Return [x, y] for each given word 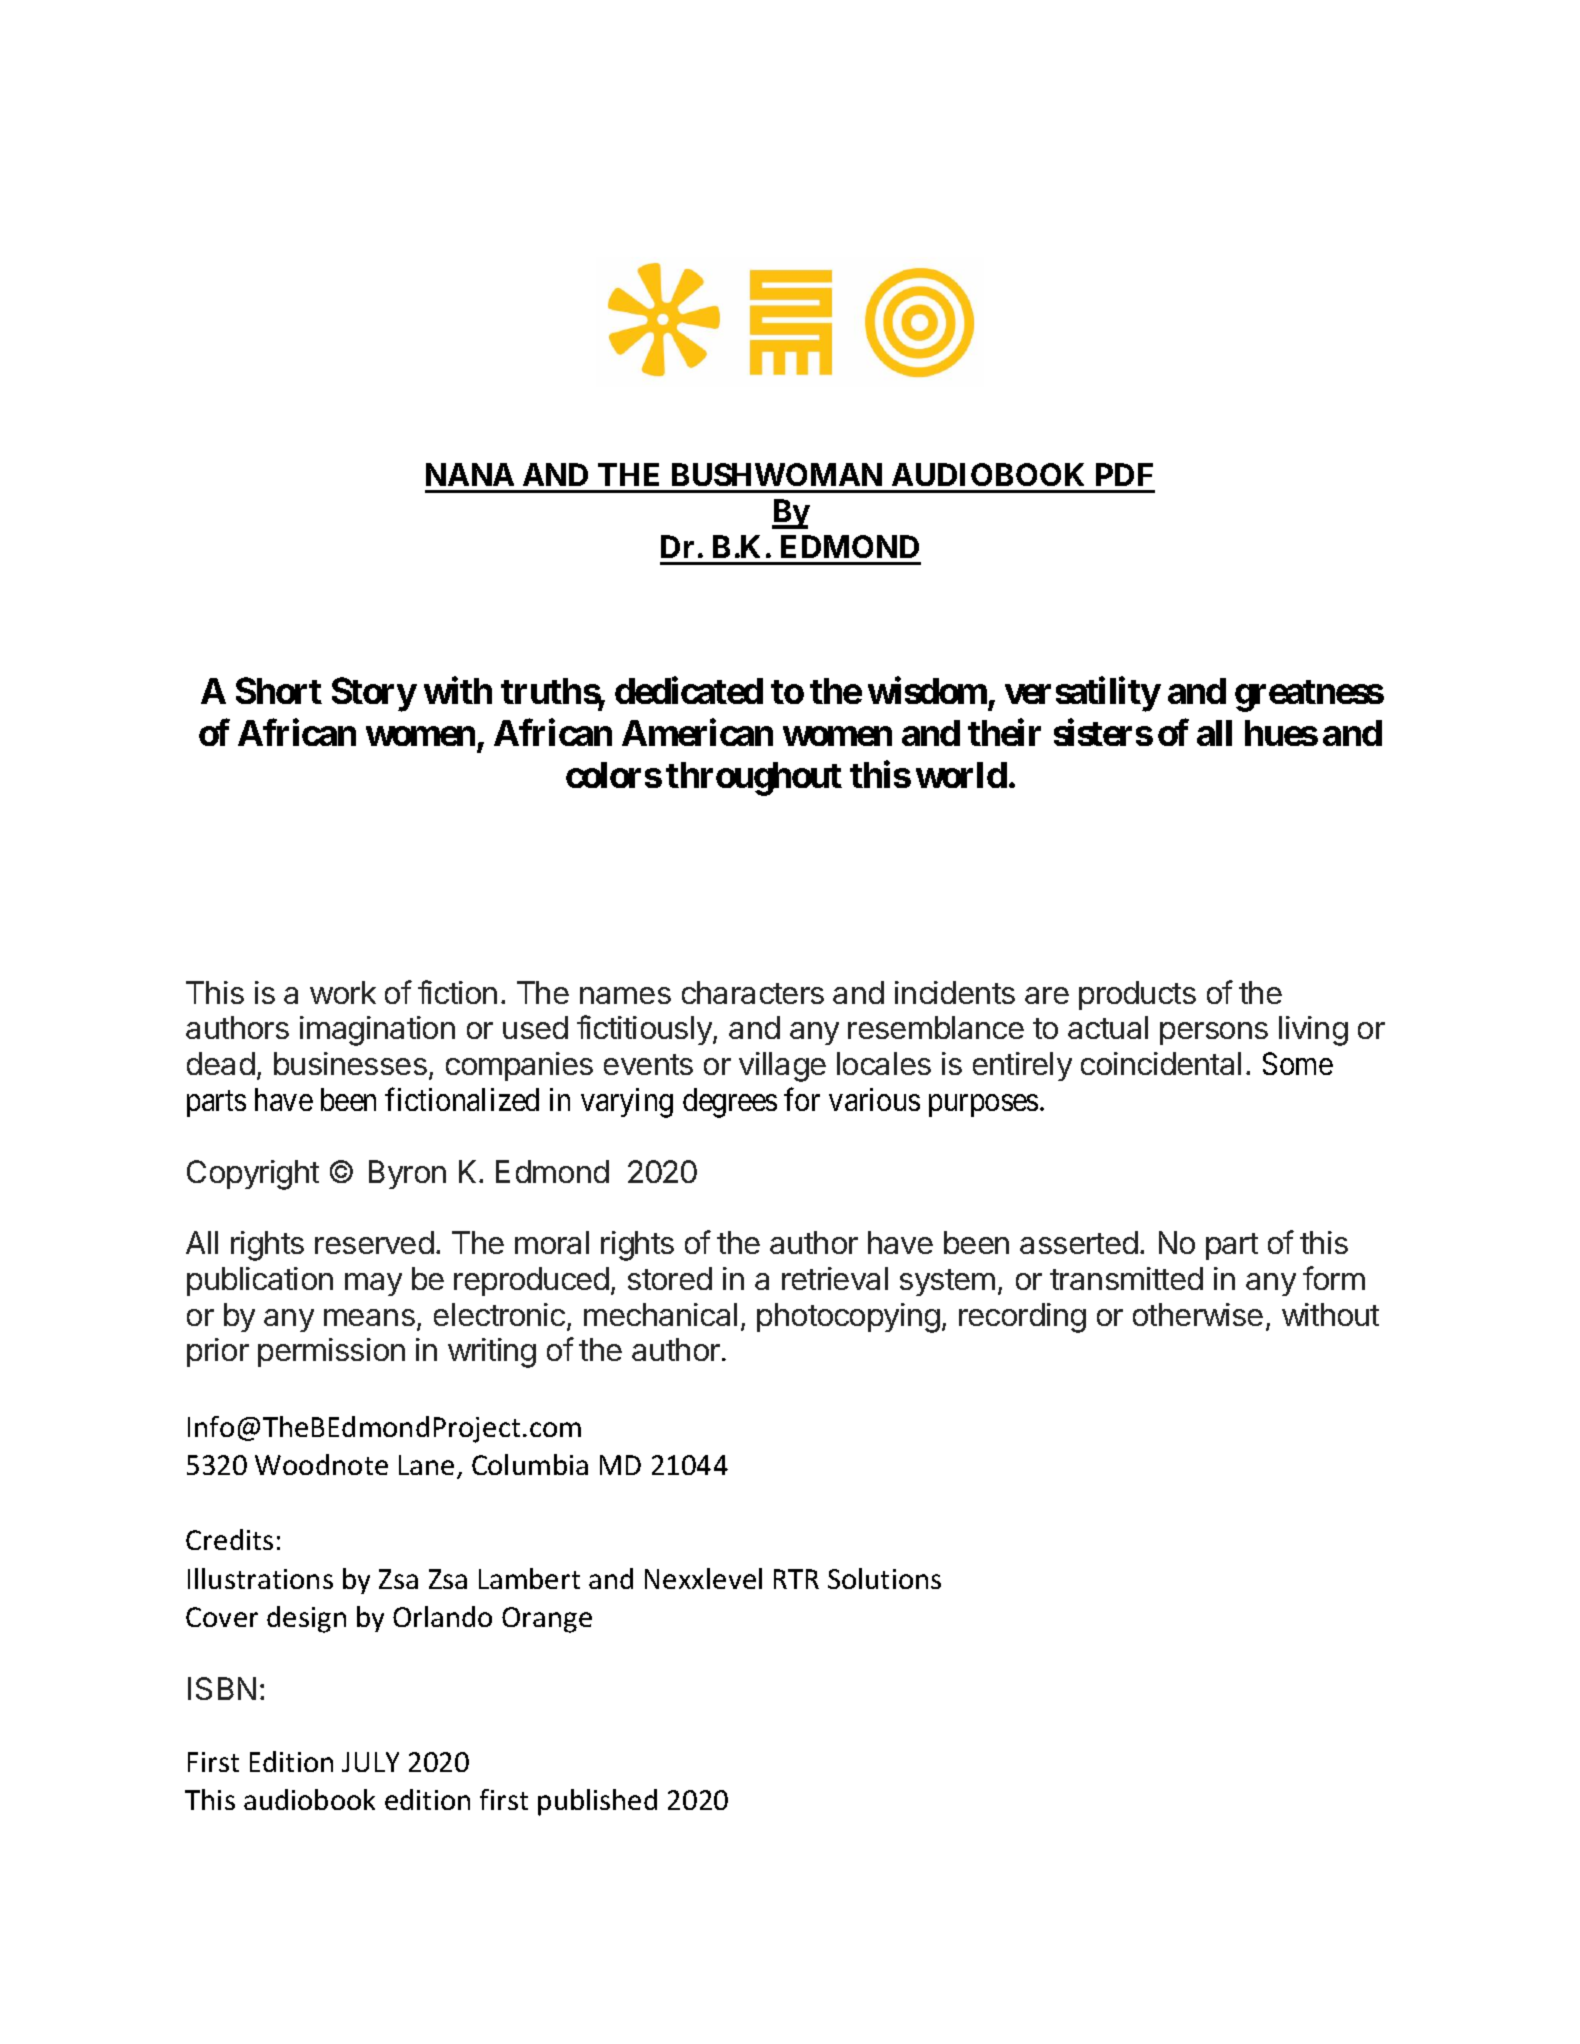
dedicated [689, 690]
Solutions [884, 1578]
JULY [370, 1762]
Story [374, 694]
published [597, 1802]
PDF [1124, 474]
